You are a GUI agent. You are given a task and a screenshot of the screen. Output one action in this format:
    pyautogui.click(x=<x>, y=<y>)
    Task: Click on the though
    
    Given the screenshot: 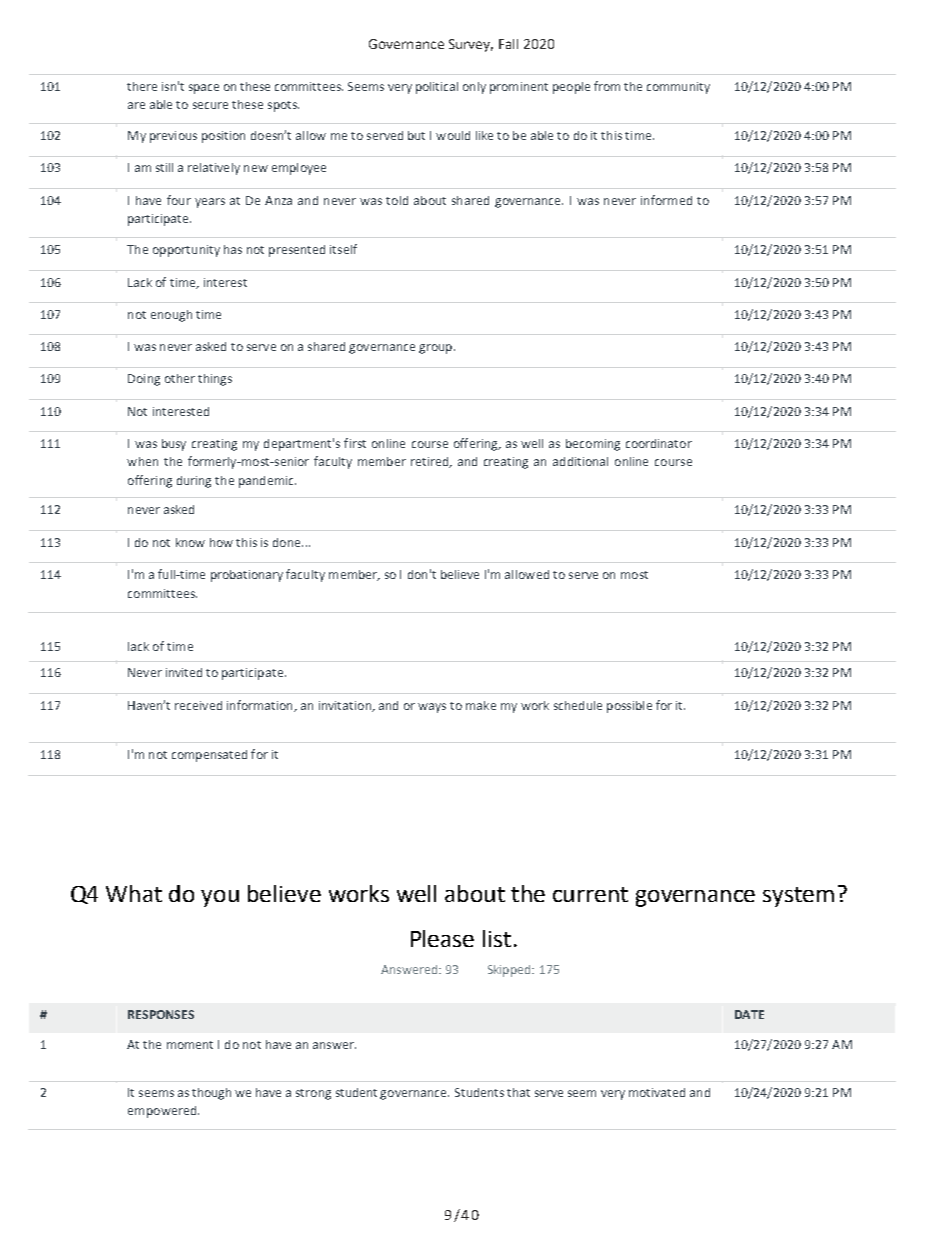 What is the action you would take?
    pyautogui.click(x=211, y=1094)
